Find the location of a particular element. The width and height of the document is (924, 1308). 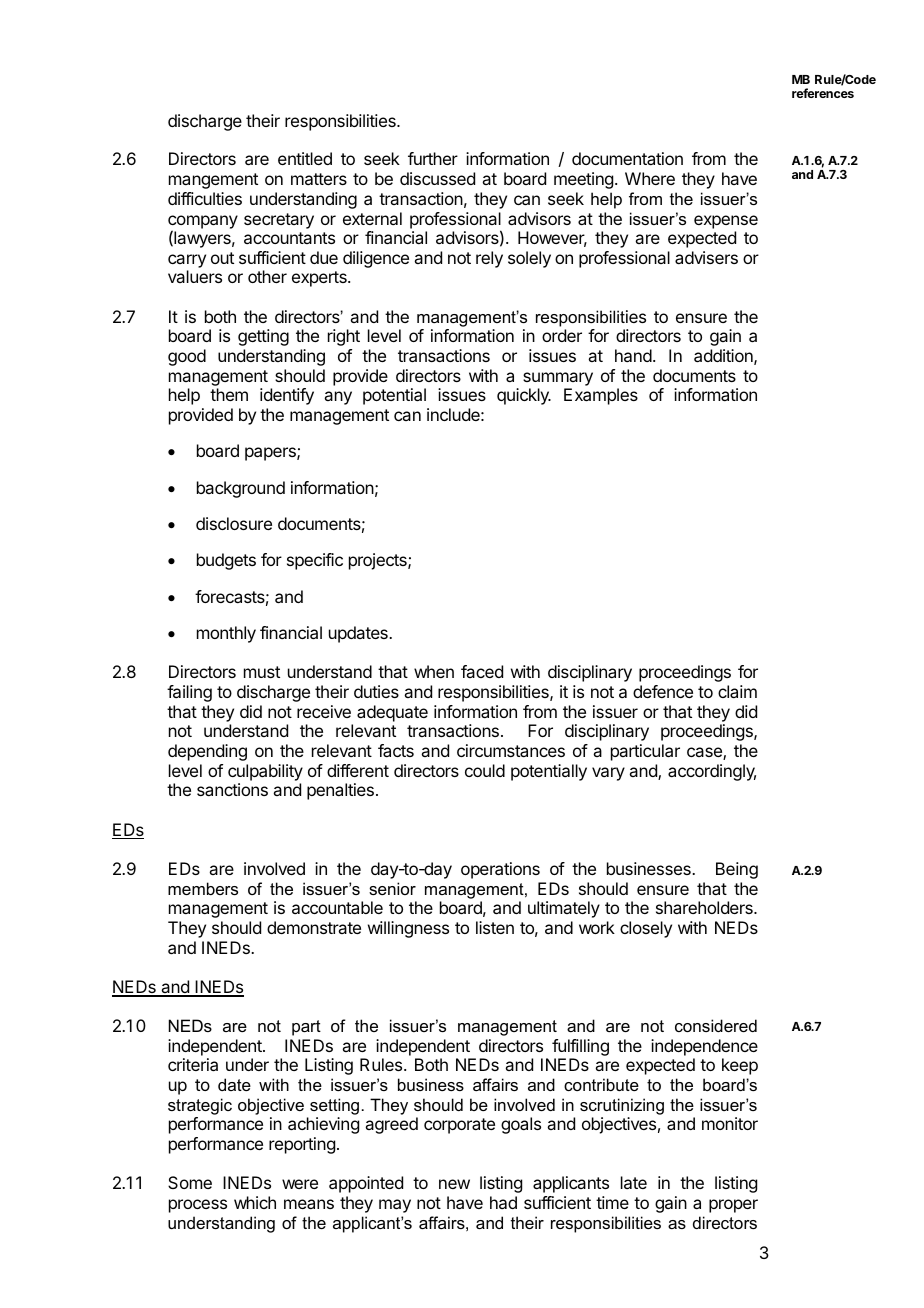

further is located at coordinates (433, 158).
